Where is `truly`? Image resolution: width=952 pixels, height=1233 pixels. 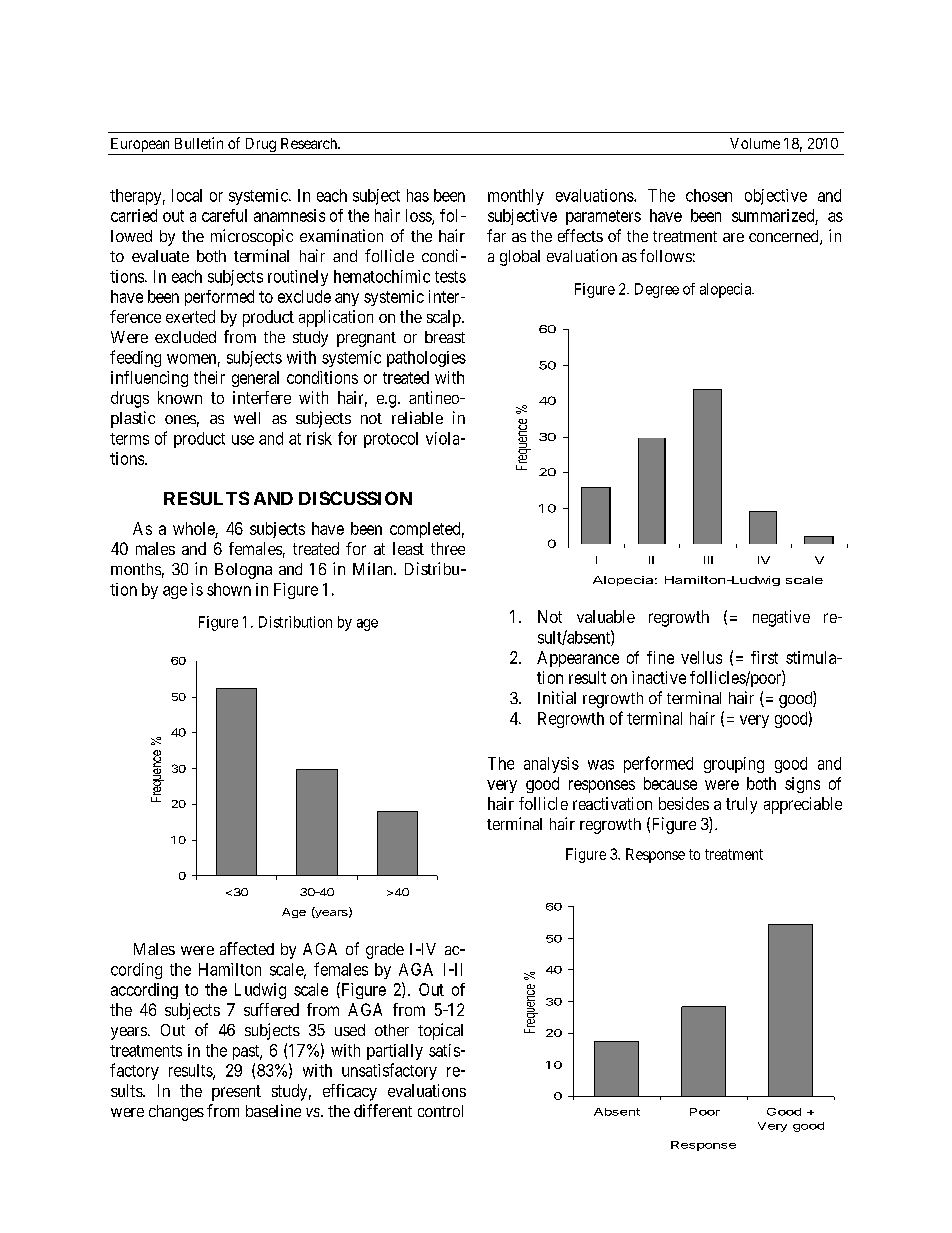 truly is located at coordinates (741, 805).
